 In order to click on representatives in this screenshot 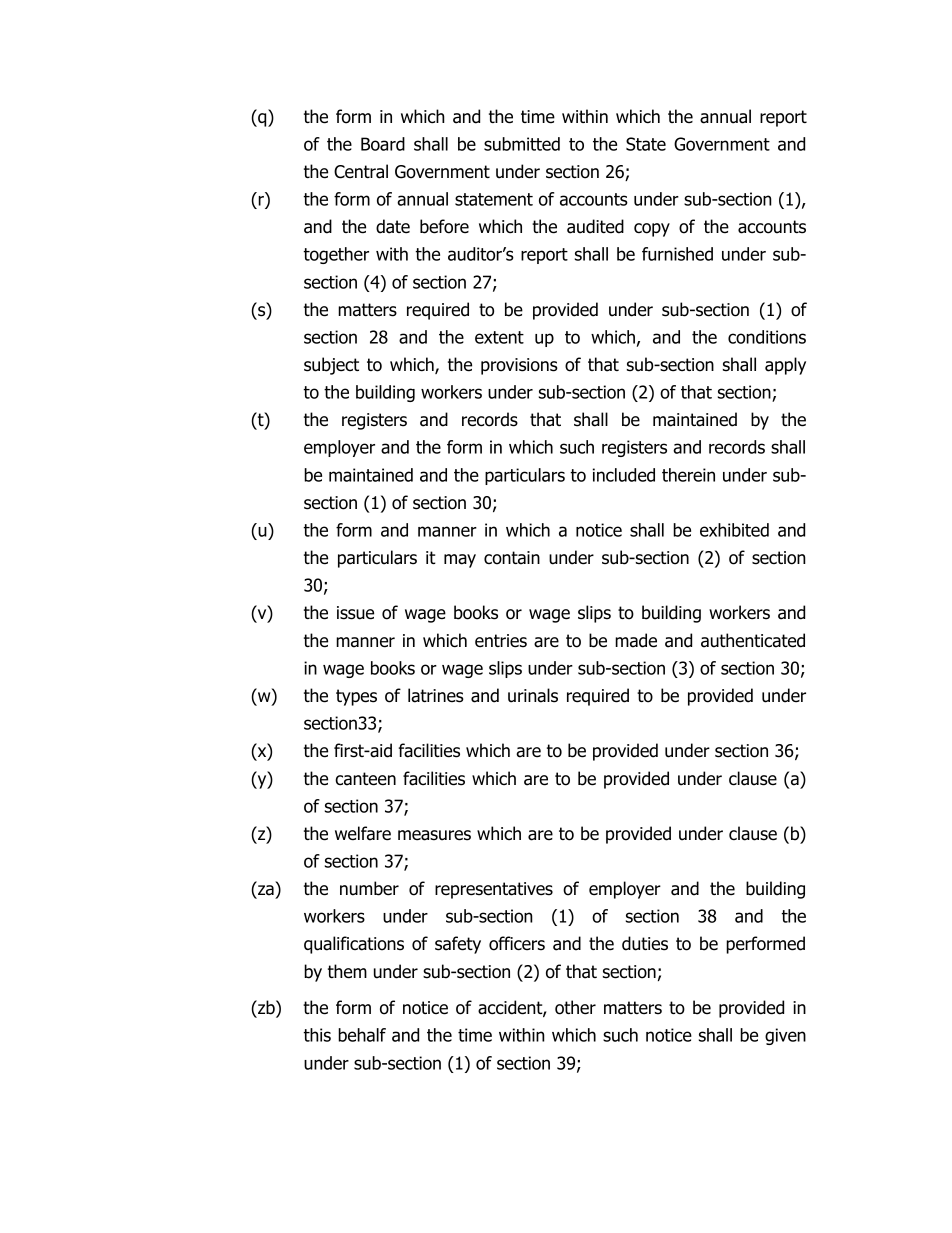, I will do `click(494, 890)`.
